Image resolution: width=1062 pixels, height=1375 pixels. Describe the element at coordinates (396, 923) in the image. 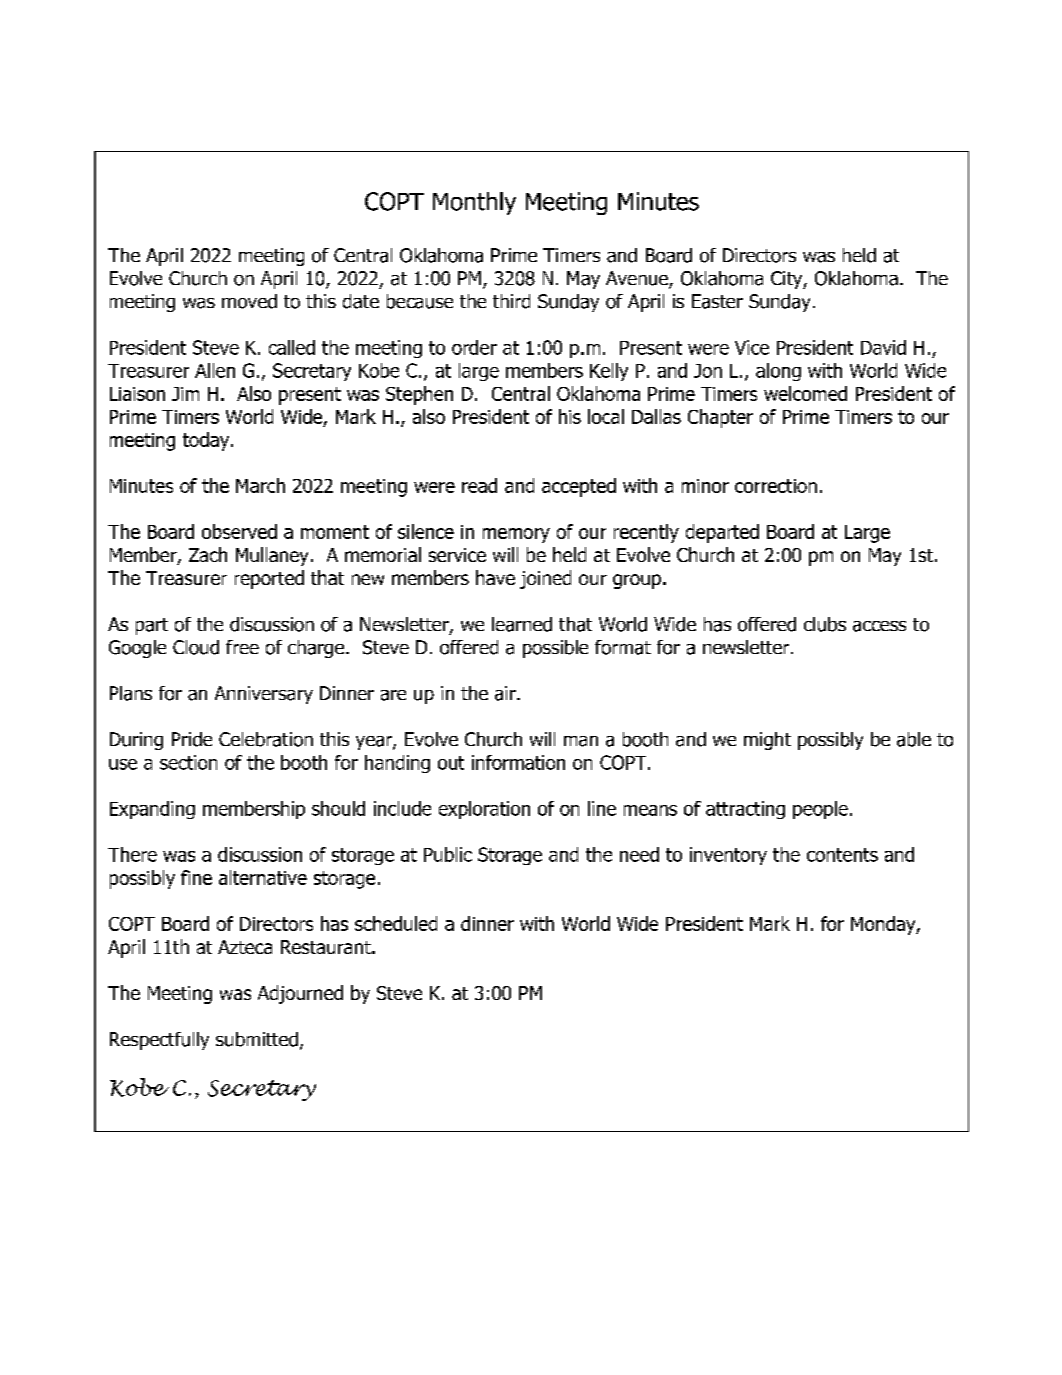

I see `scheduled` at that location.
